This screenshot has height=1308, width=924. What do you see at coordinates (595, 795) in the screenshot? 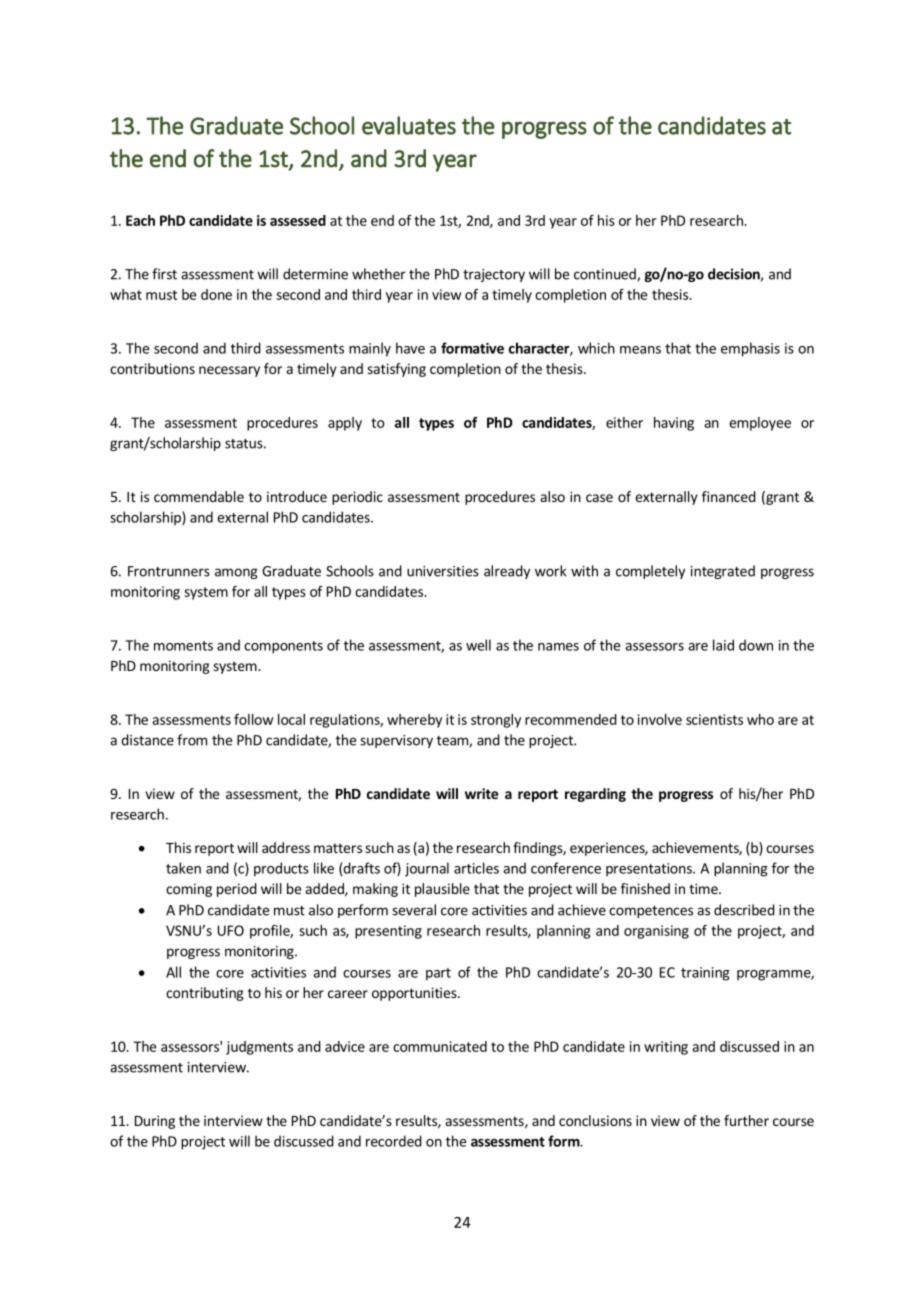
I see `regarding` at bounding box center [595, 795].
